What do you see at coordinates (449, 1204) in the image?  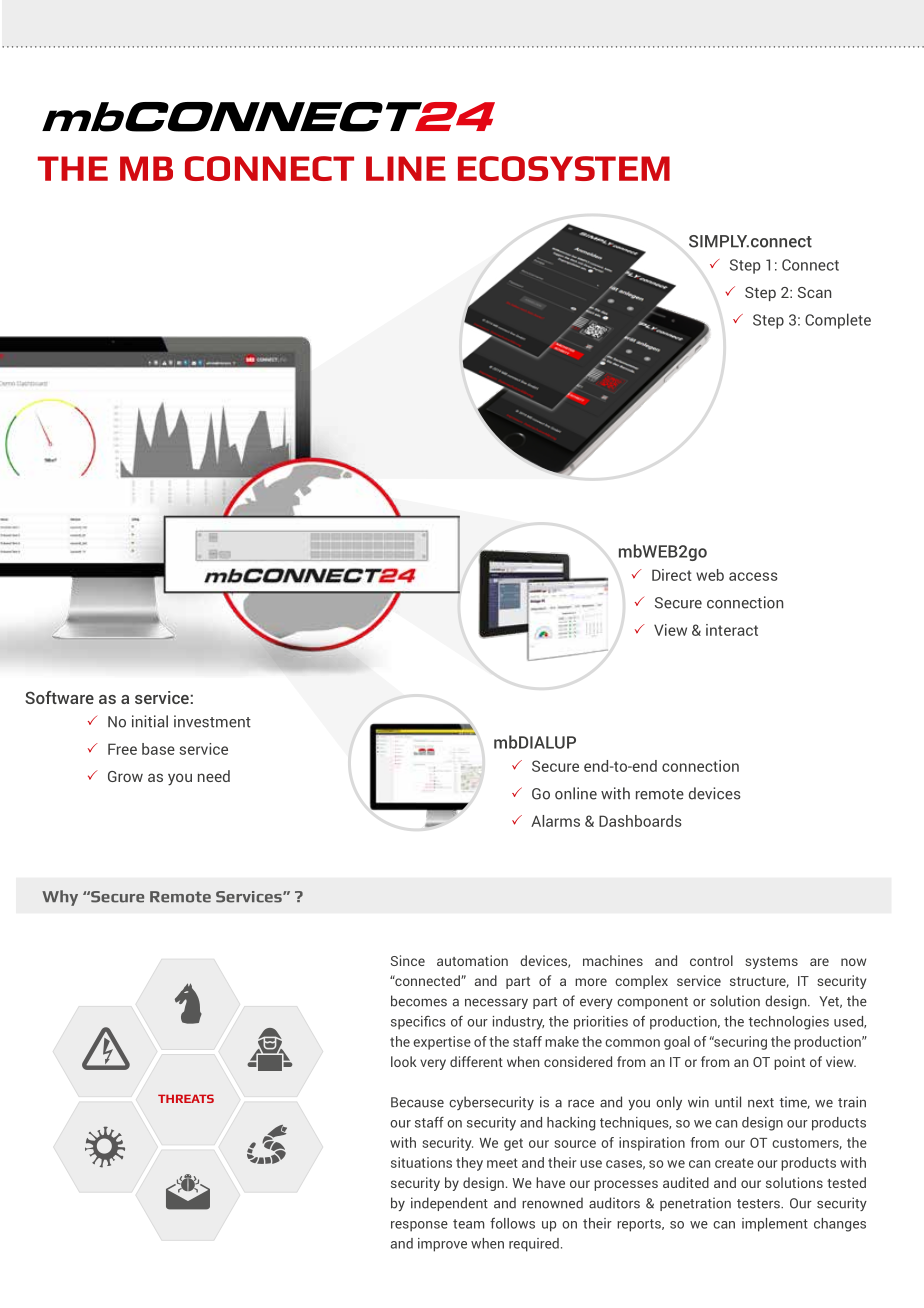 I see `independent` at bounding box center [449, 1204].
